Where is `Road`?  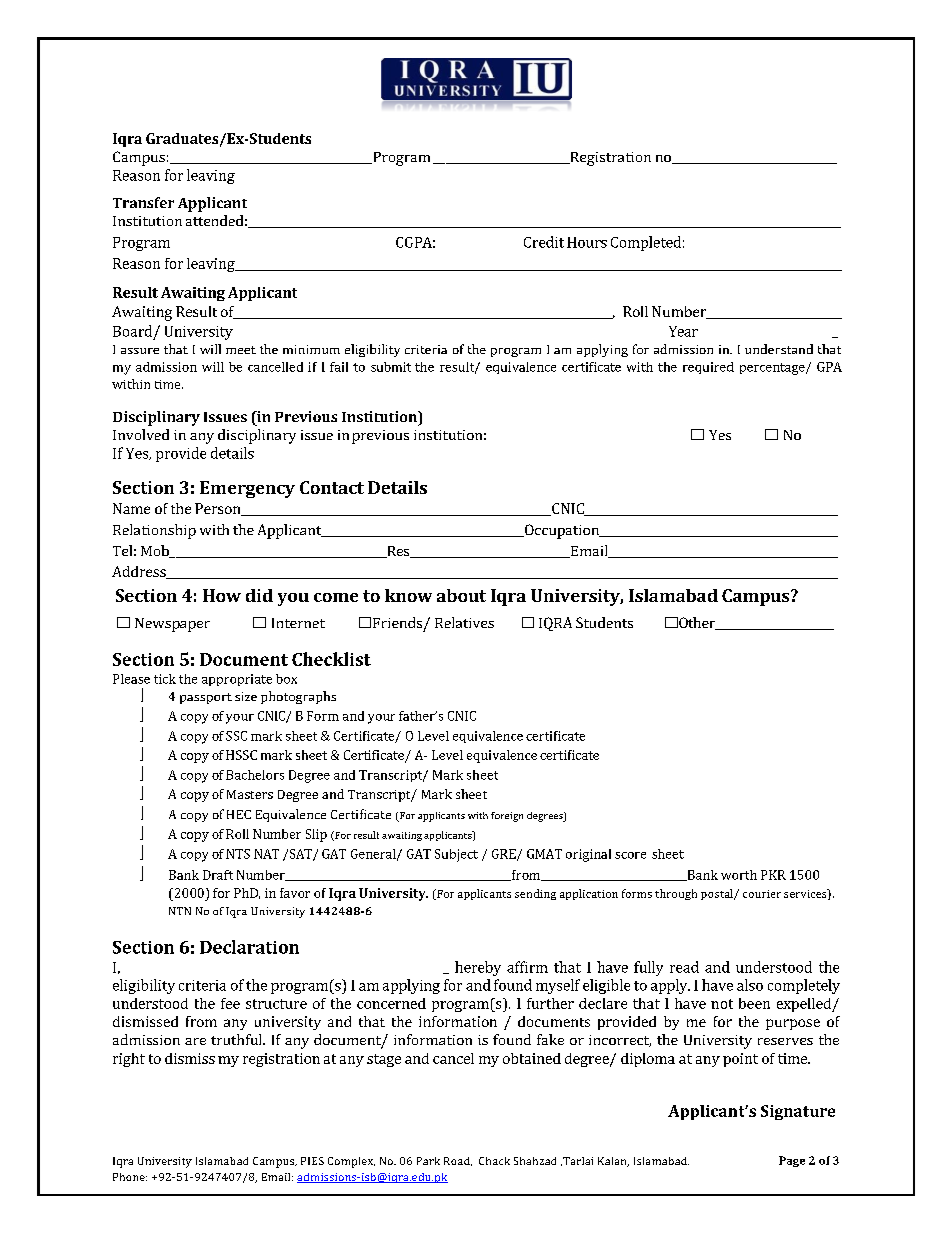
Road is located at coordinates (458, 1161).
